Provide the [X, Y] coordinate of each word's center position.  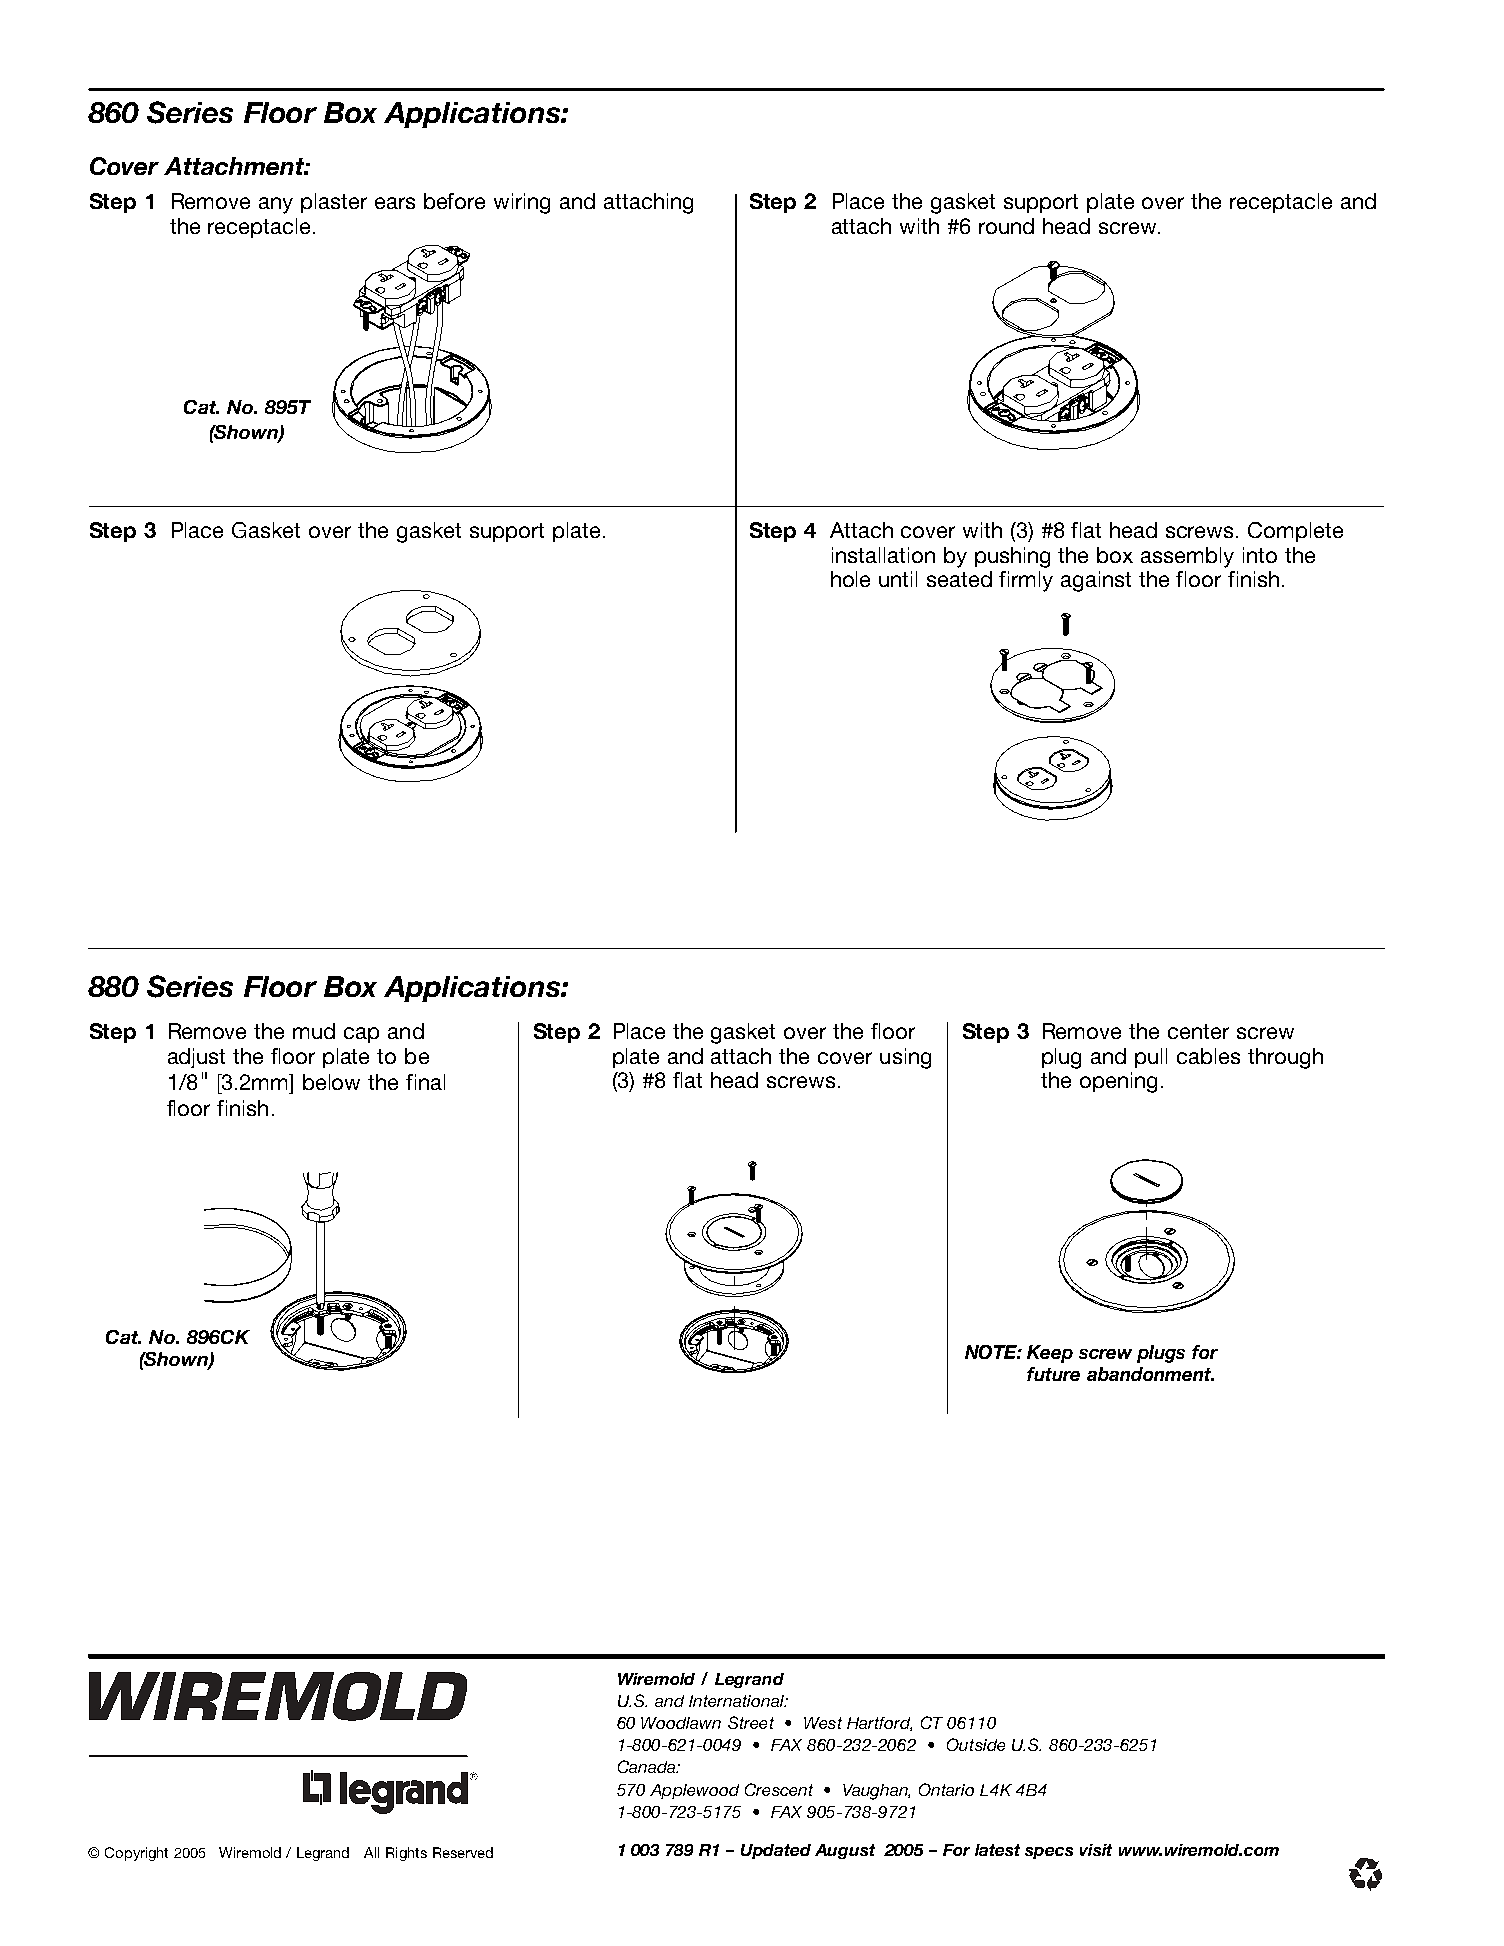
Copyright [136, 1854]
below [331, 1082]
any [276, 205]
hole [850, 579]
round [1006, 226]
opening [1118, 1082]
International [737, 1701]
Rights [406, 1854]
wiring [522, 203]
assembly [1187, 557]
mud [314, 1031]
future [1053, 1374]
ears [395, 203]
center [1198, 1031]
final [425, 1082]
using [905, 1058]
